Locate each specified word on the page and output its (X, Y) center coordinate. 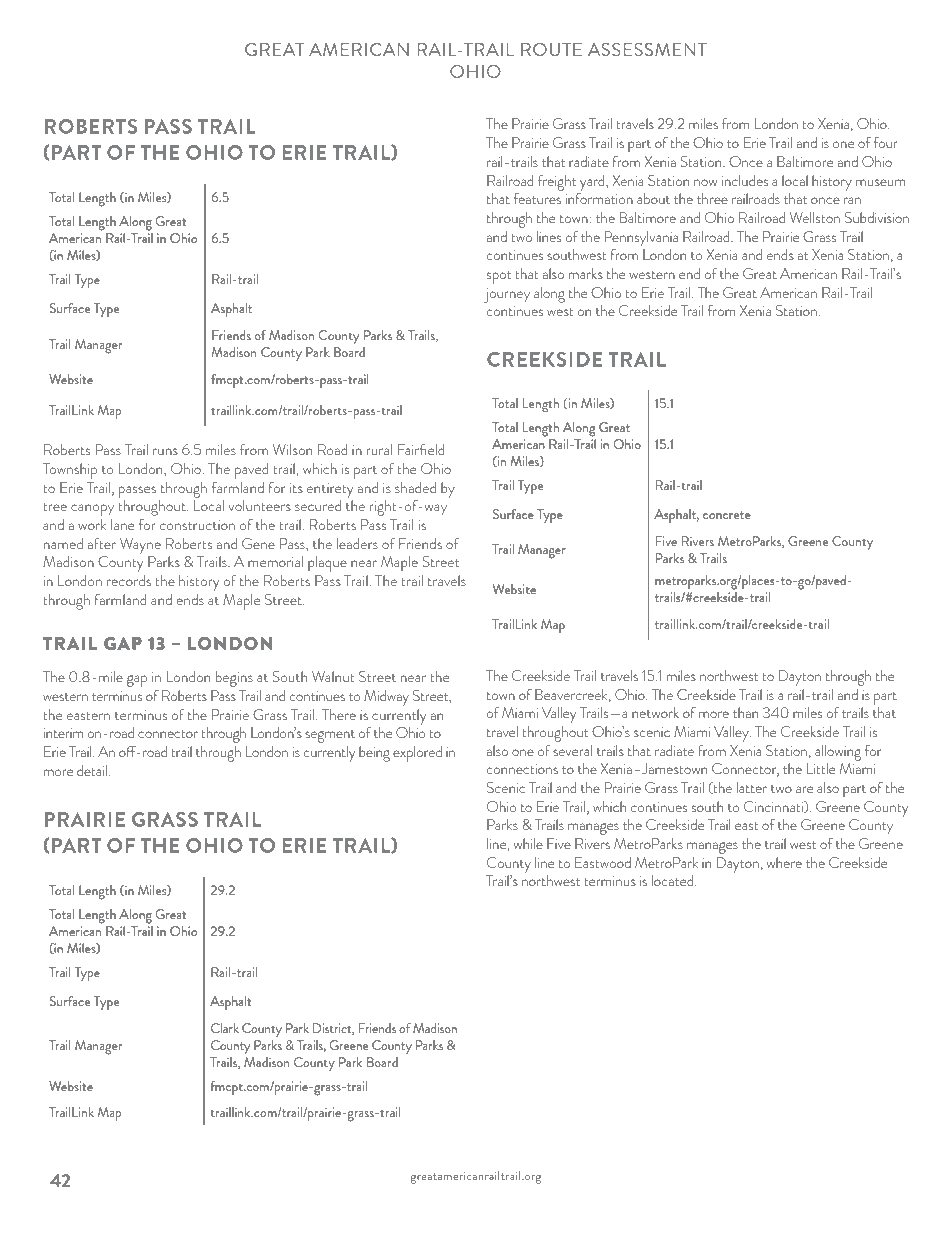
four (886, 142)
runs (165, 451)
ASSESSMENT (647, 49)
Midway (386, 698)
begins (234, 679)
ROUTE (551, 49)
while (528, 843)
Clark (225, 1028)
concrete (727, 515)
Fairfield (421, 449)
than (745, 712)
